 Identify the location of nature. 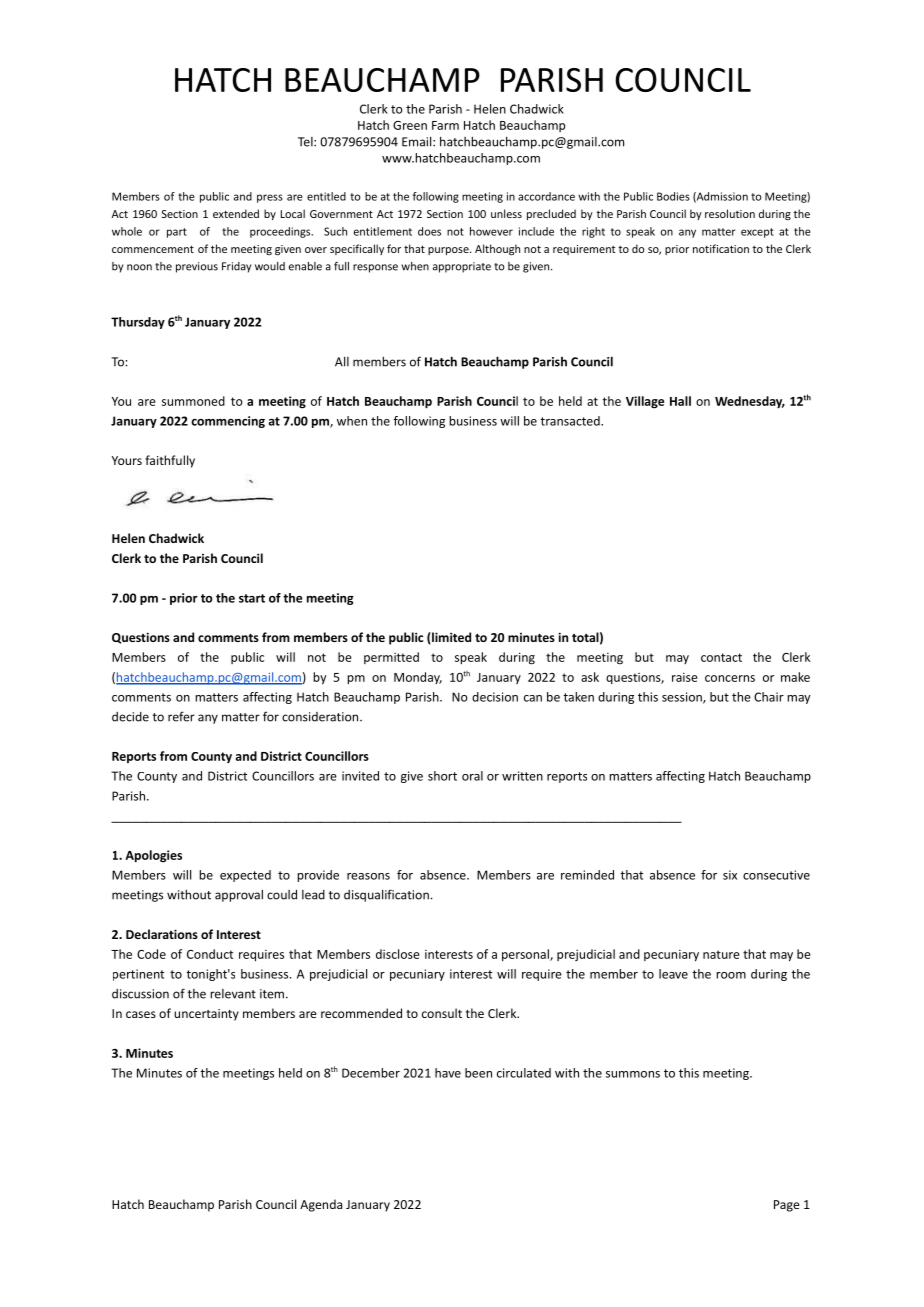
(721, 954).
